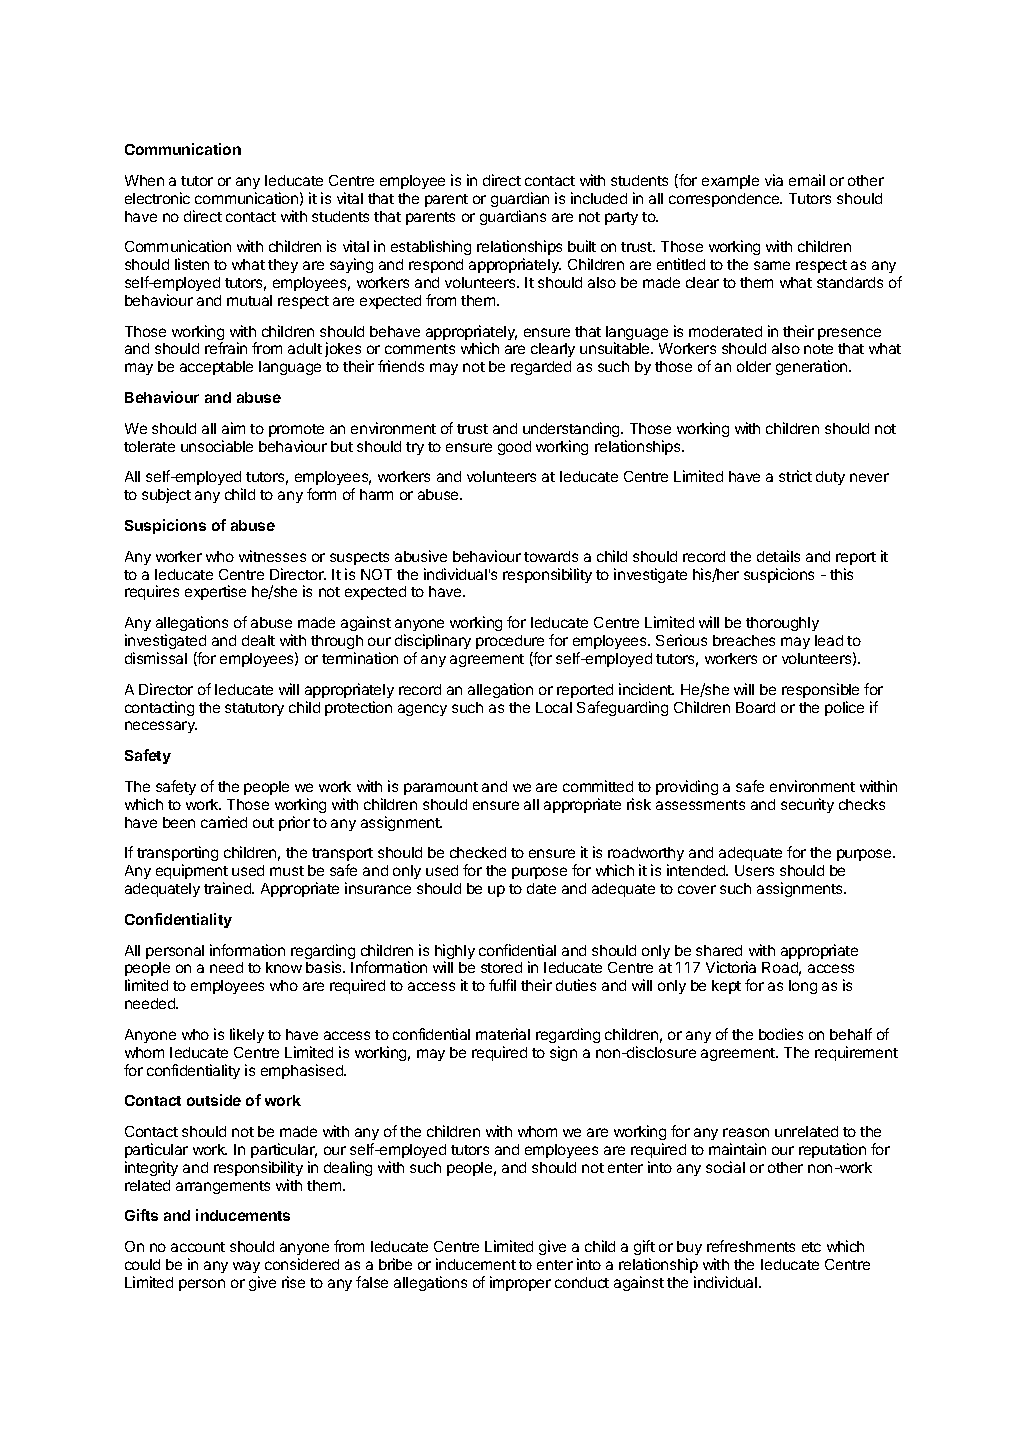  Describe the element at coordinates (246, 1267) in the document. I see `way` at that location.
